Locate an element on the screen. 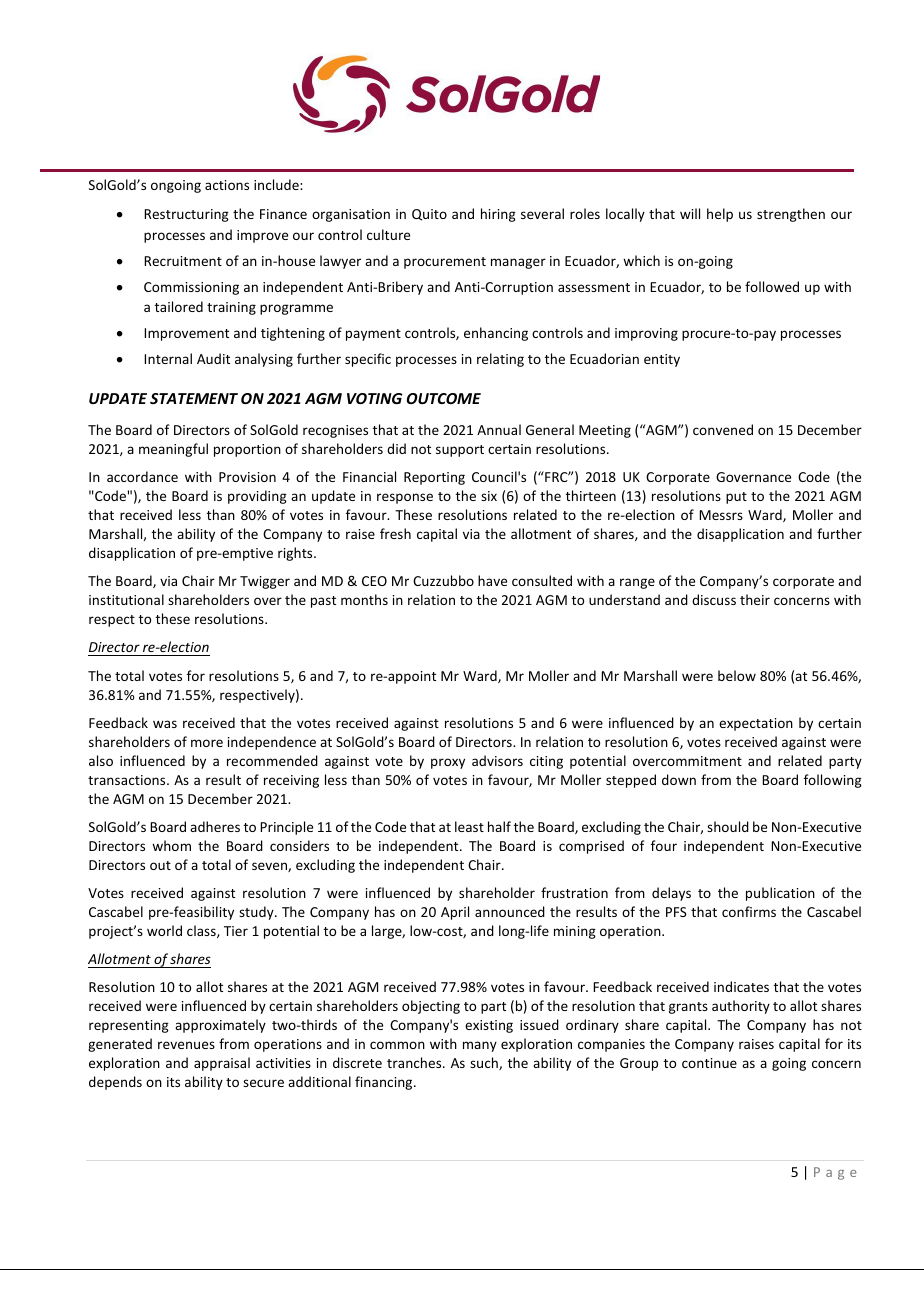 The width and height of the screenshot is (924, 1307). continue is located at coordinates (709, 1063).
